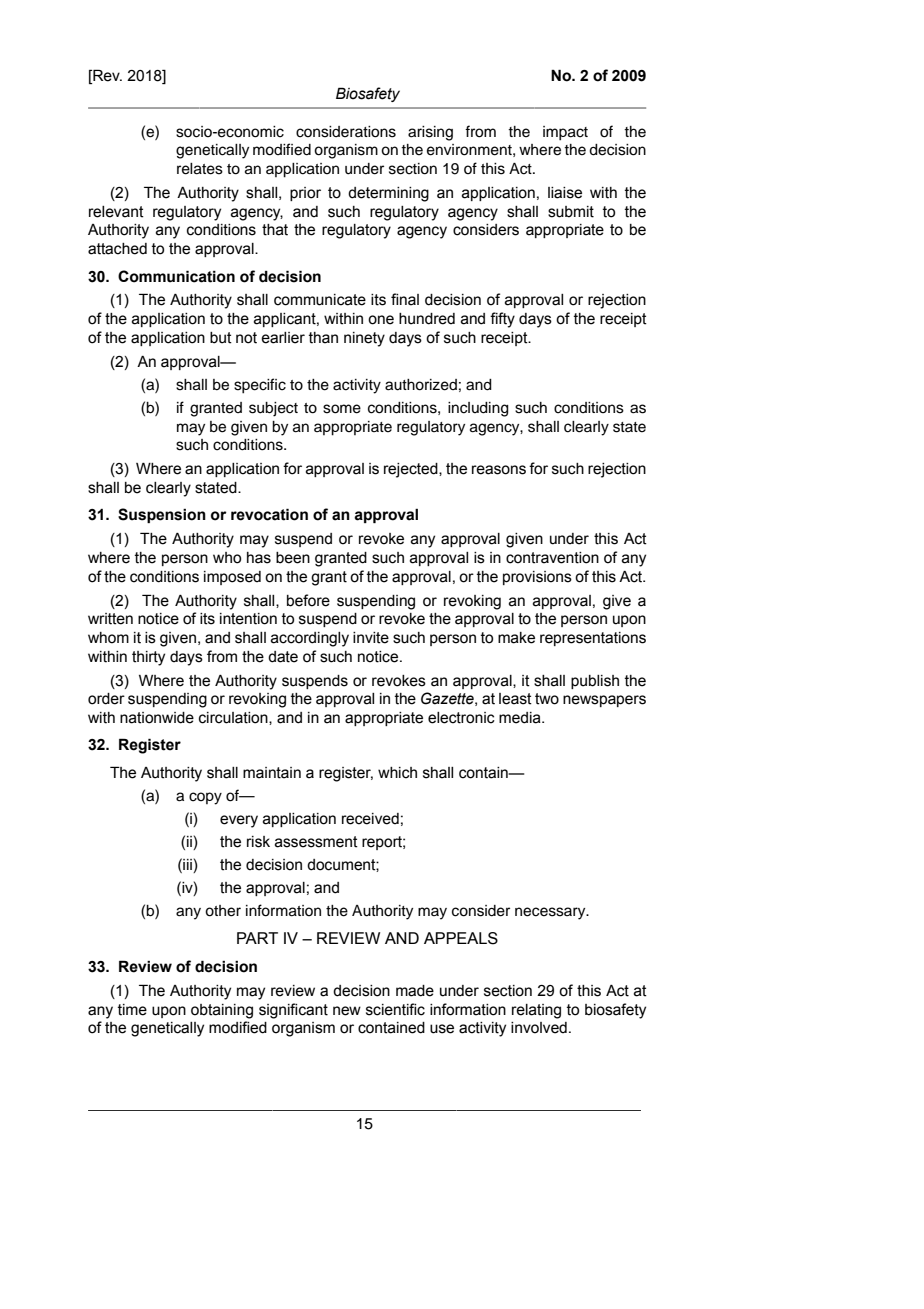 The image size is (924, 1309). What do you see at coordinates (132, 1010) in the screenshot?
I see `time` at bounding box center [132, 1010].
